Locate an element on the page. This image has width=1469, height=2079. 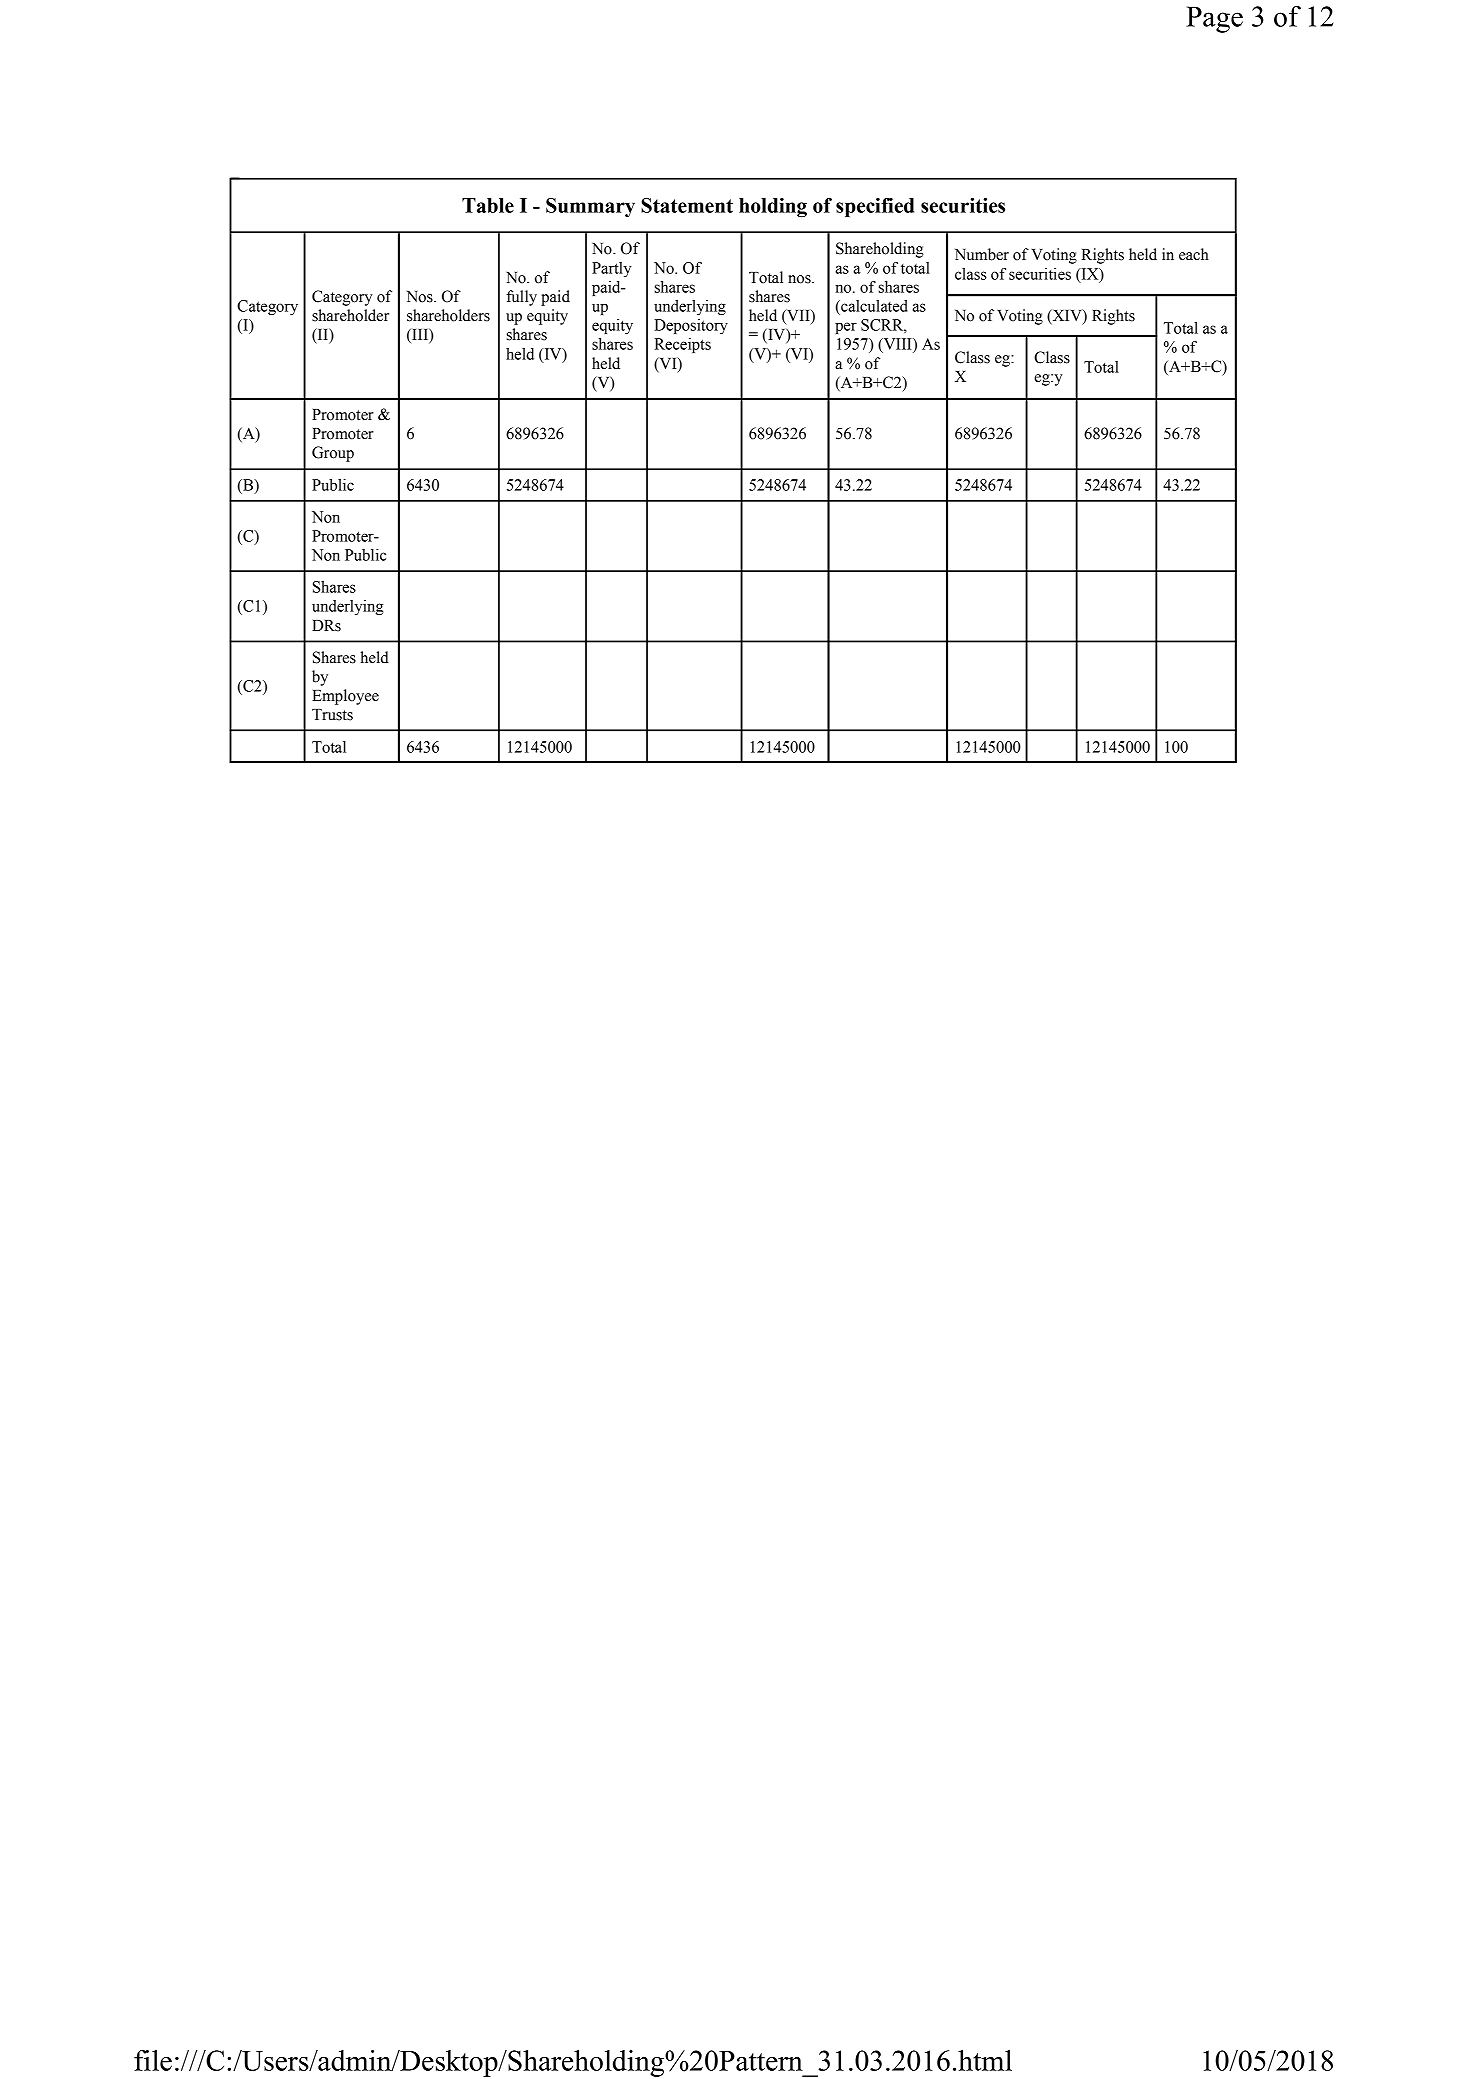
Number is located at coordinates (982, 254).
